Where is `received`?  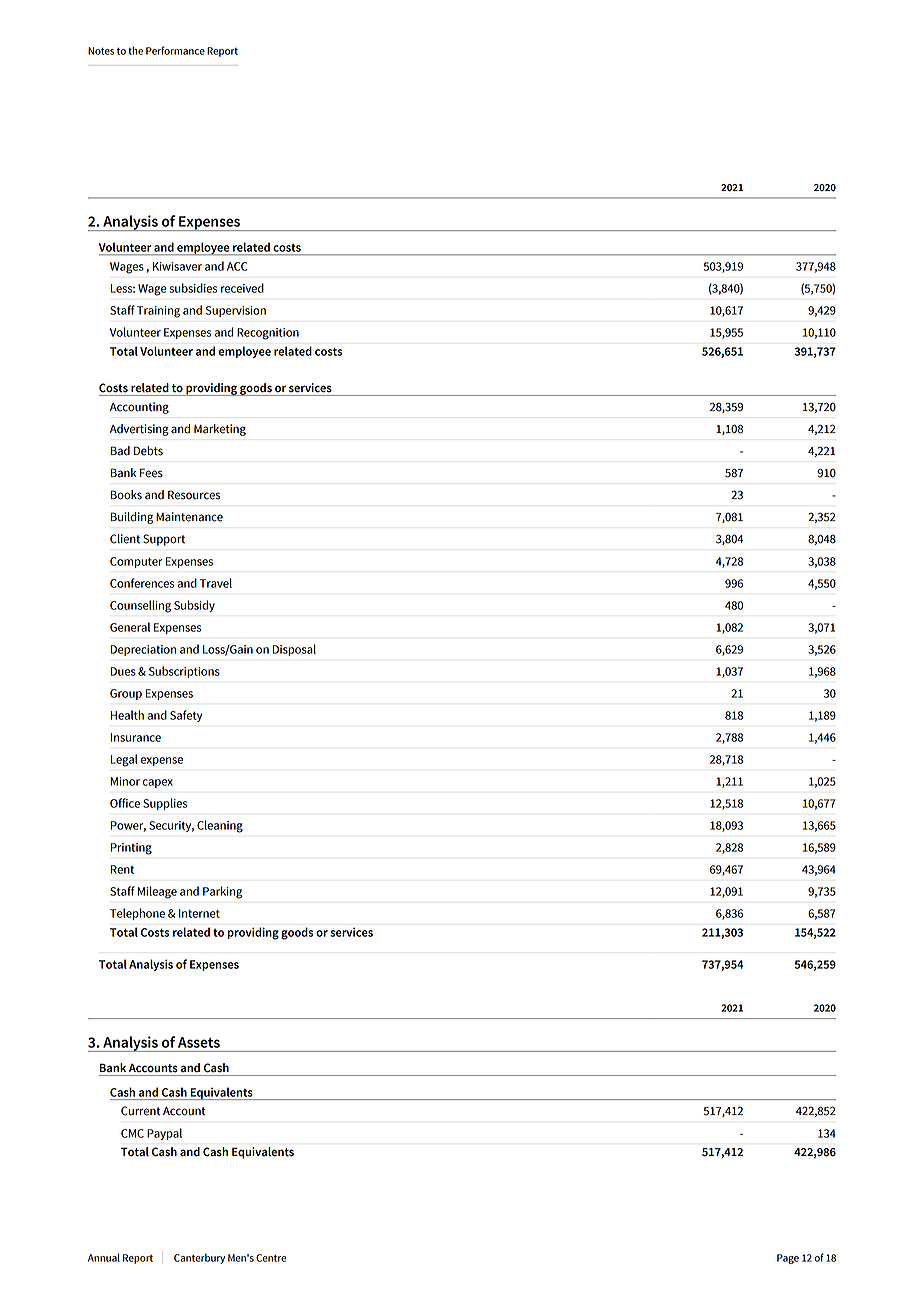
received is located at coordinates (242, 288).
